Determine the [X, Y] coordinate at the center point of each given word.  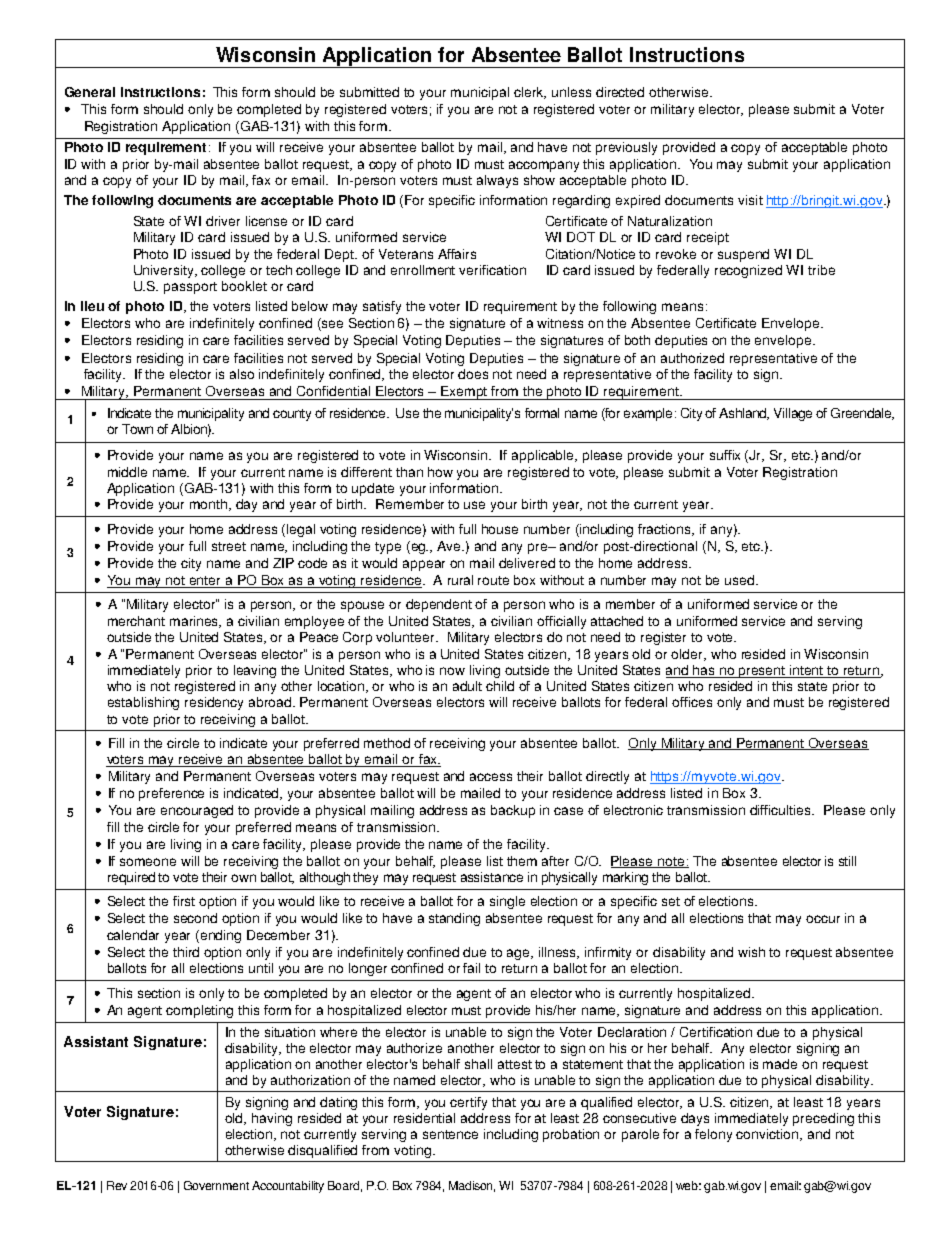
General [90, 92]
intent [807, 671]
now [452, 671]
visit [750, 200]
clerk [530, 93]
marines [195, 622]
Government [216, 1185]
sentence [450, 1134]
